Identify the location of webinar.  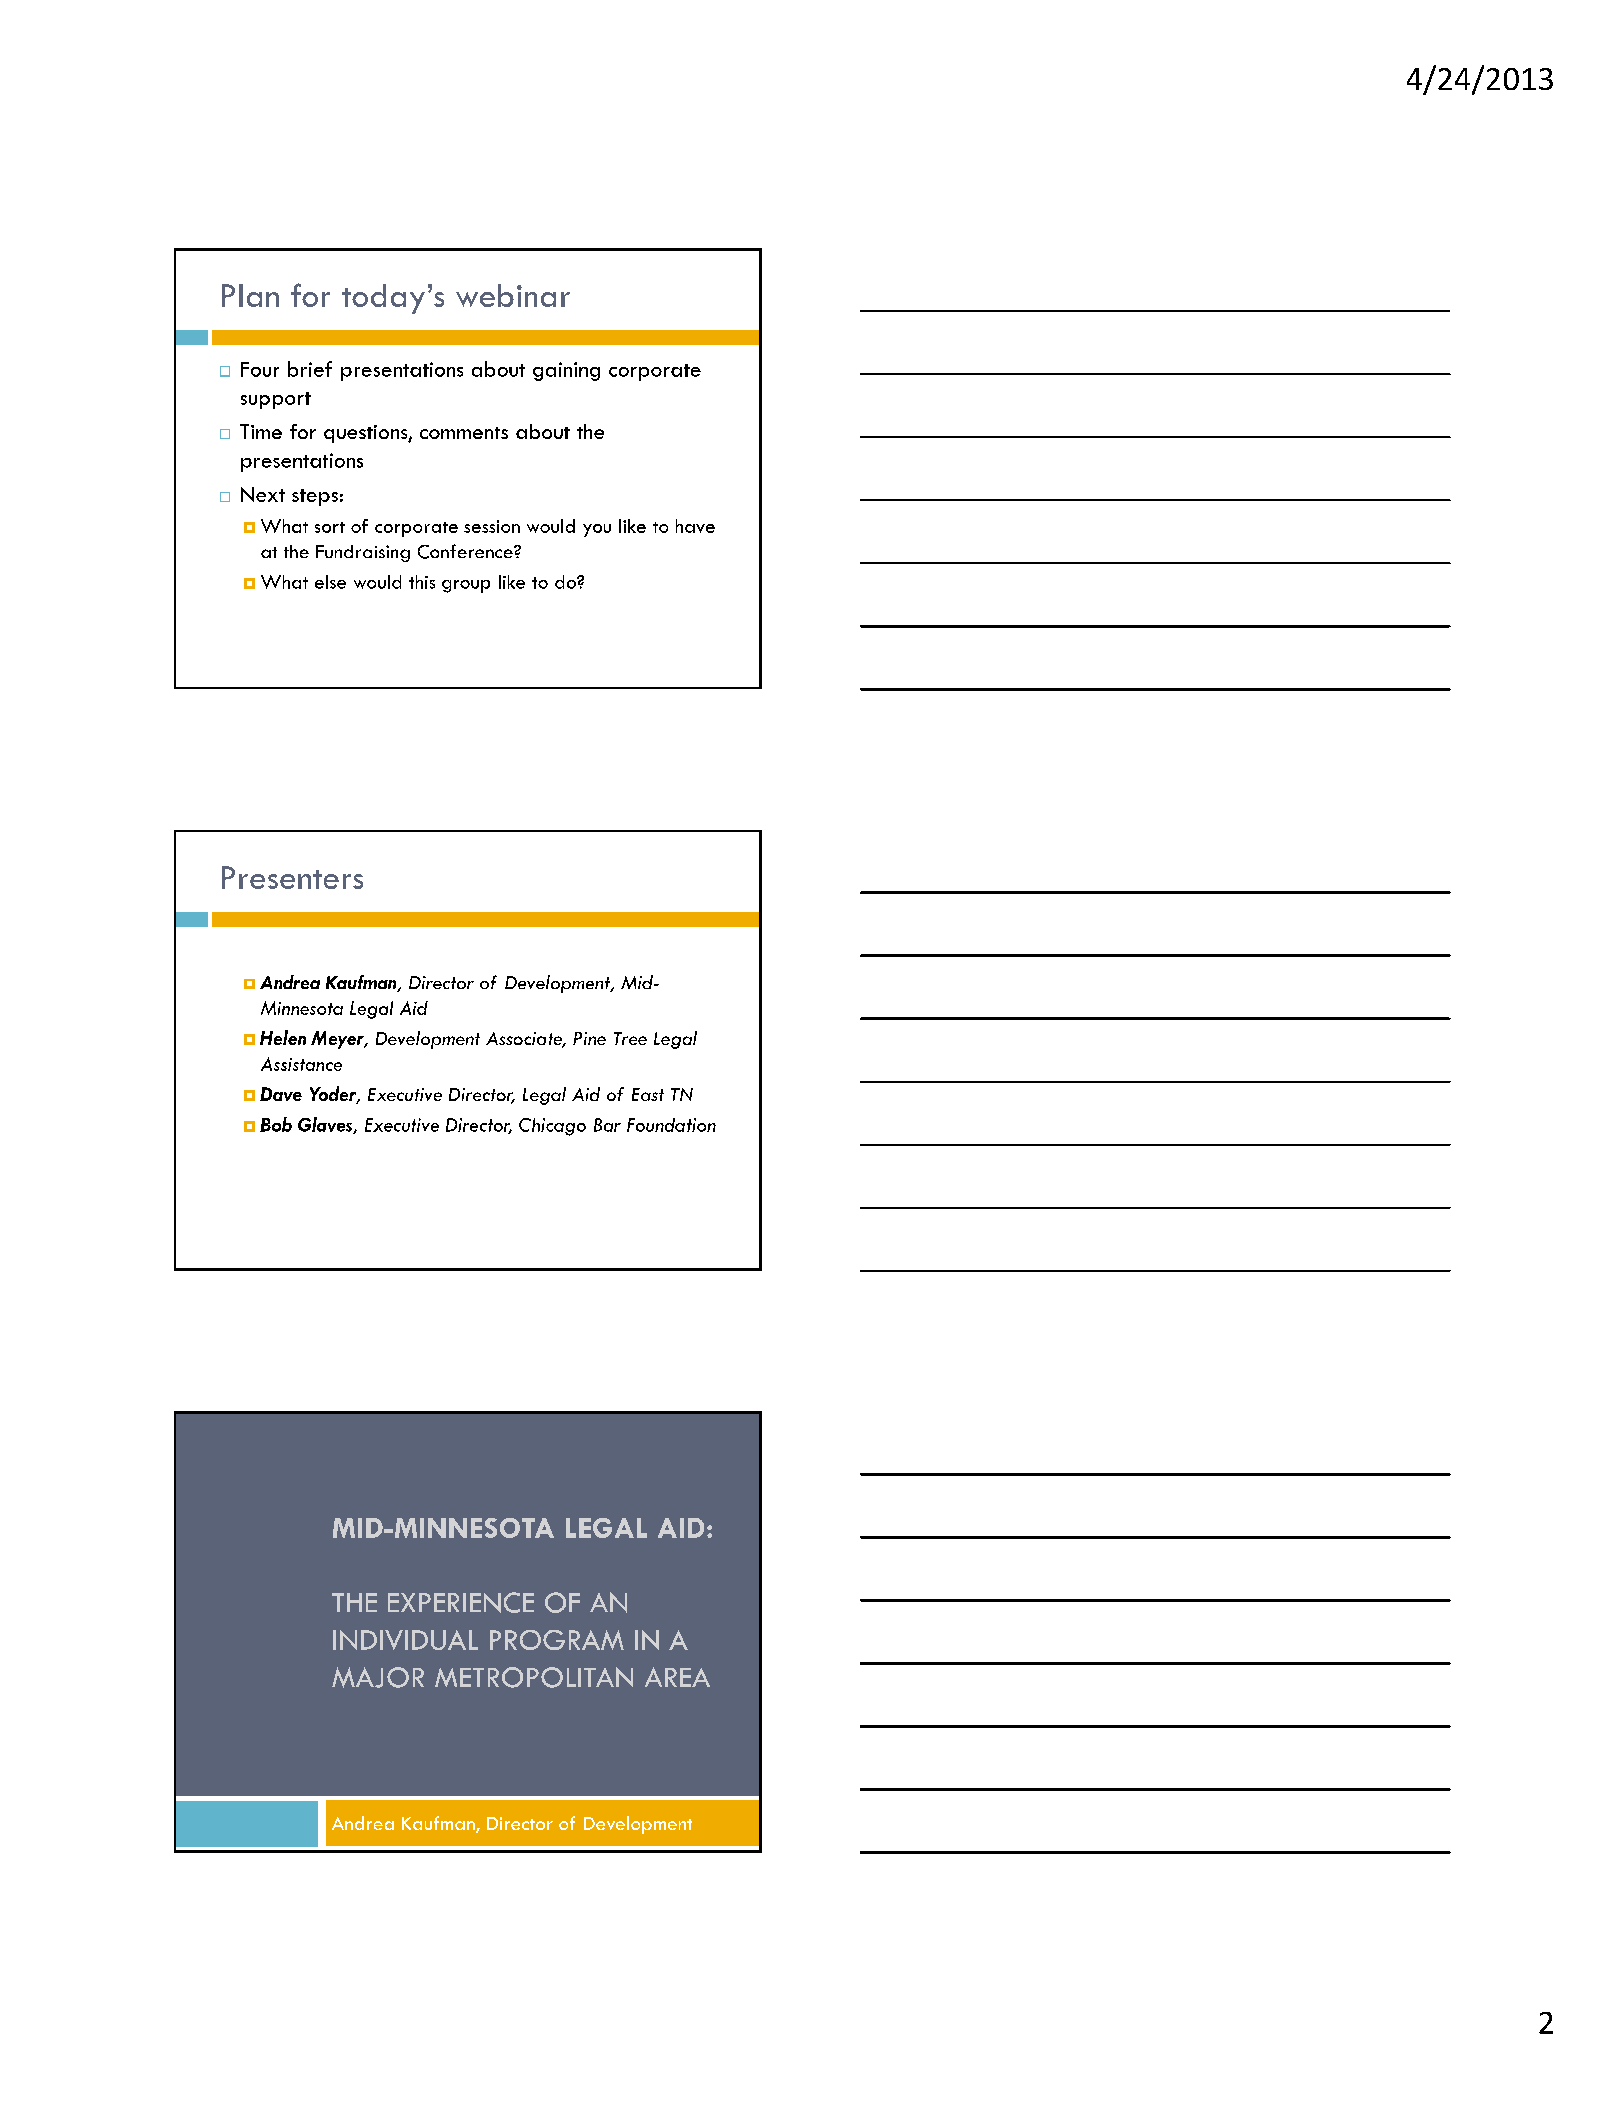
(513, 295).
